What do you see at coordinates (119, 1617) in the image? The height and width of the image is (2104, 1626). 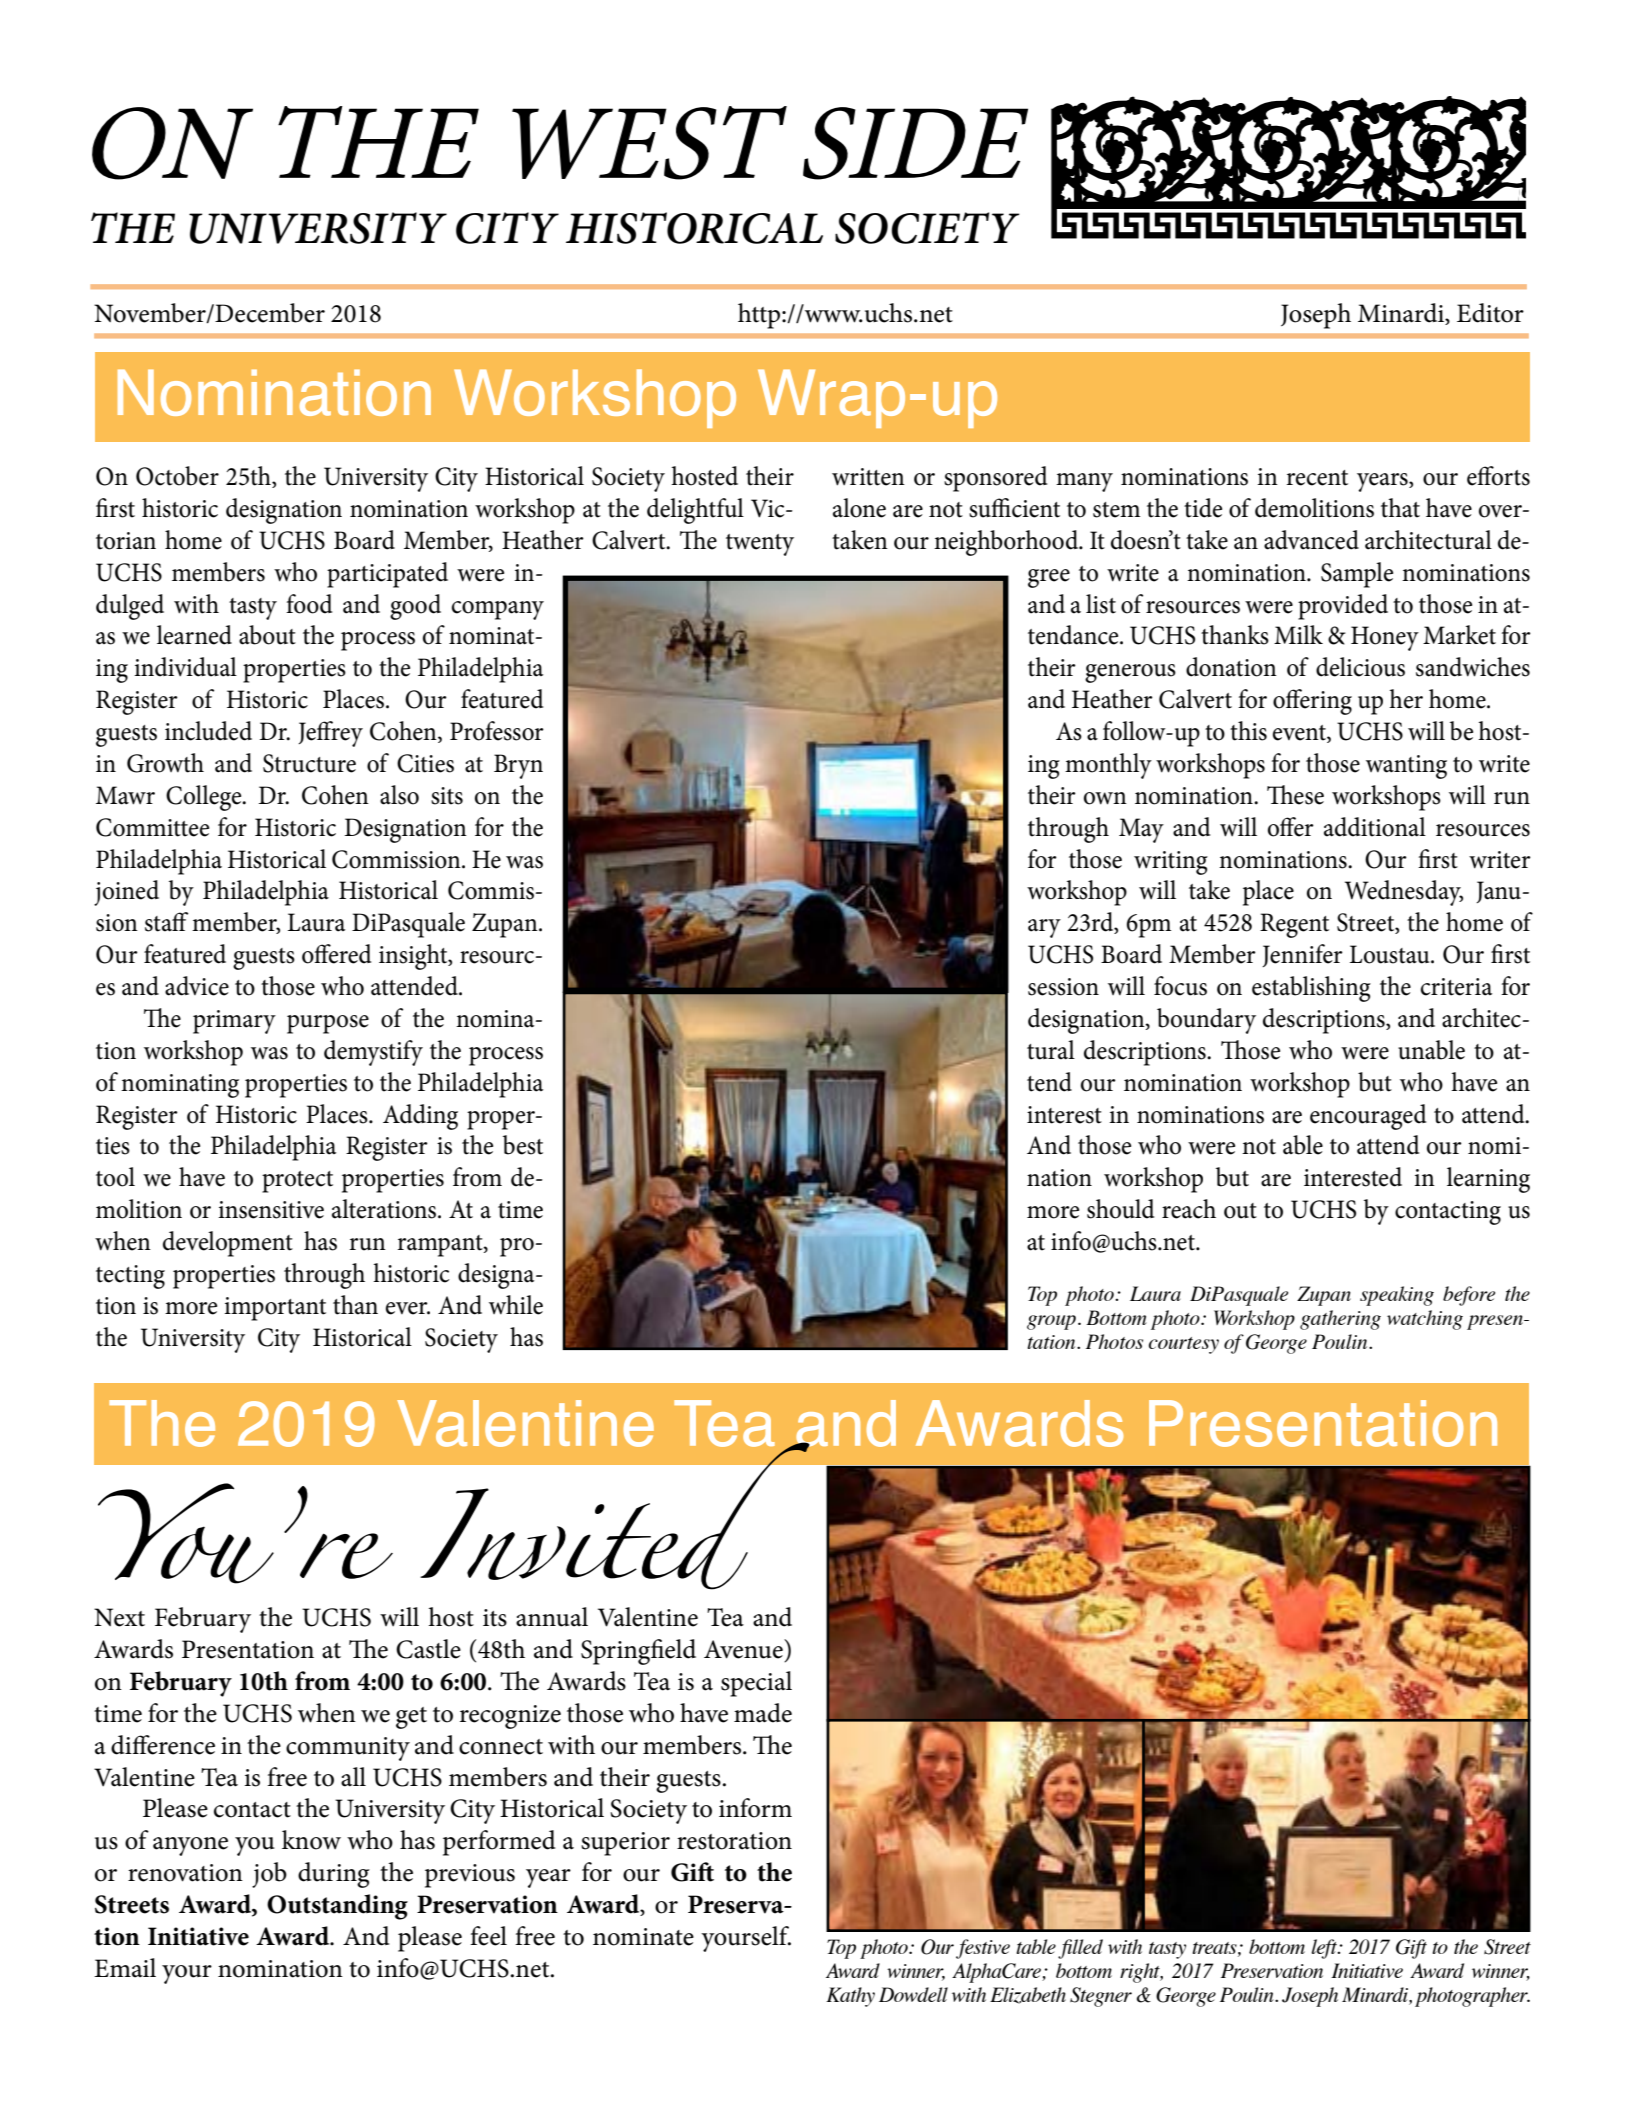 I see `Next` at bounding box center [119, 1617].
